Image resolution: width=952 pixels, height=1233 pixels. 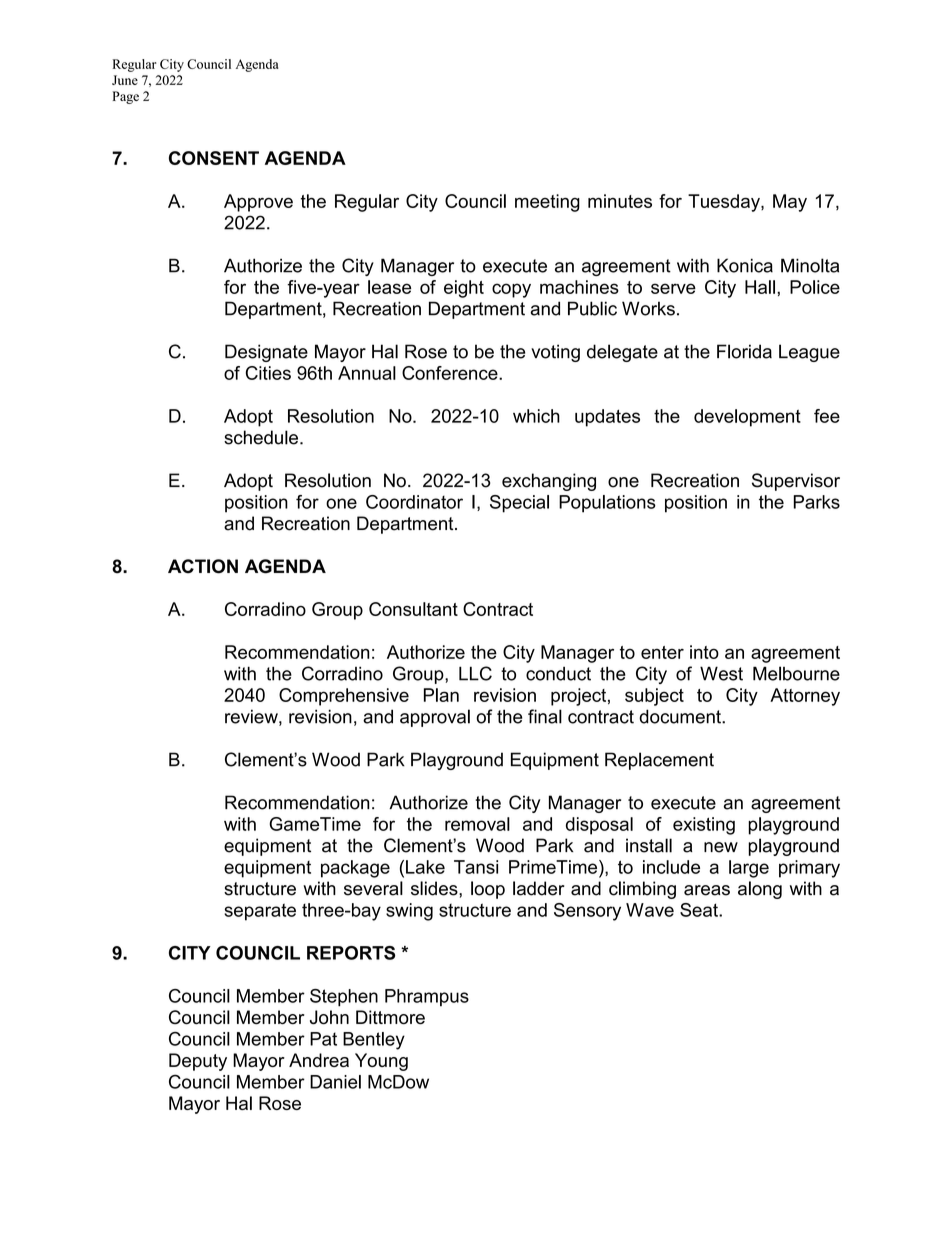 I want to click on Florida, so click(x=744, y=351).
